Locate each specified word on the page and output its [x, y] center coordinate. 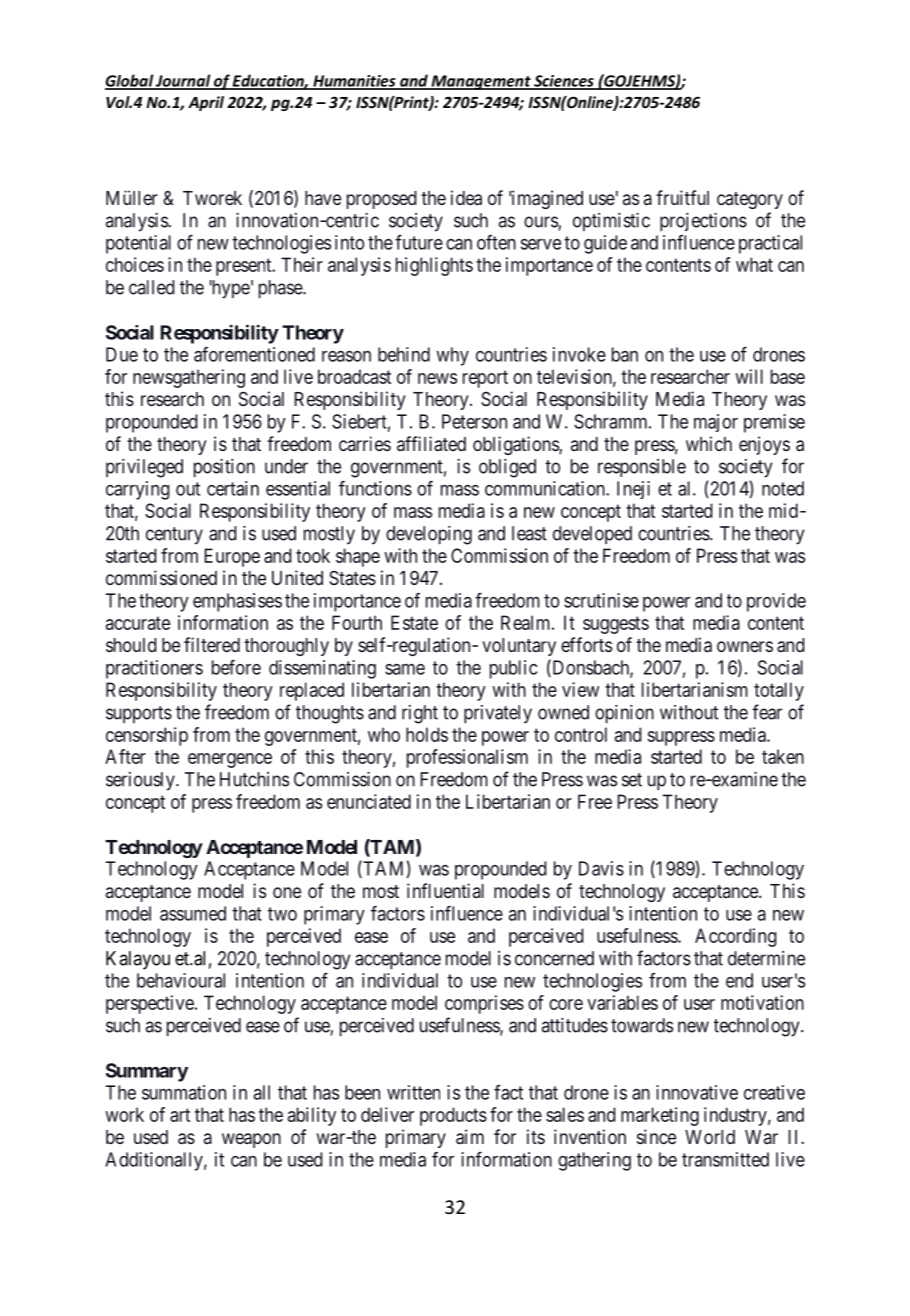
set [632, 780]
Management [481, 82]
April [206, 103]
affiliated [431, 443]
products [453, 1116]
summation [184, 1092]
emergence [230, 760]
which [709, 443]
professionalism [467, 758]
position [224, 468]
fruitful [682, 197]
